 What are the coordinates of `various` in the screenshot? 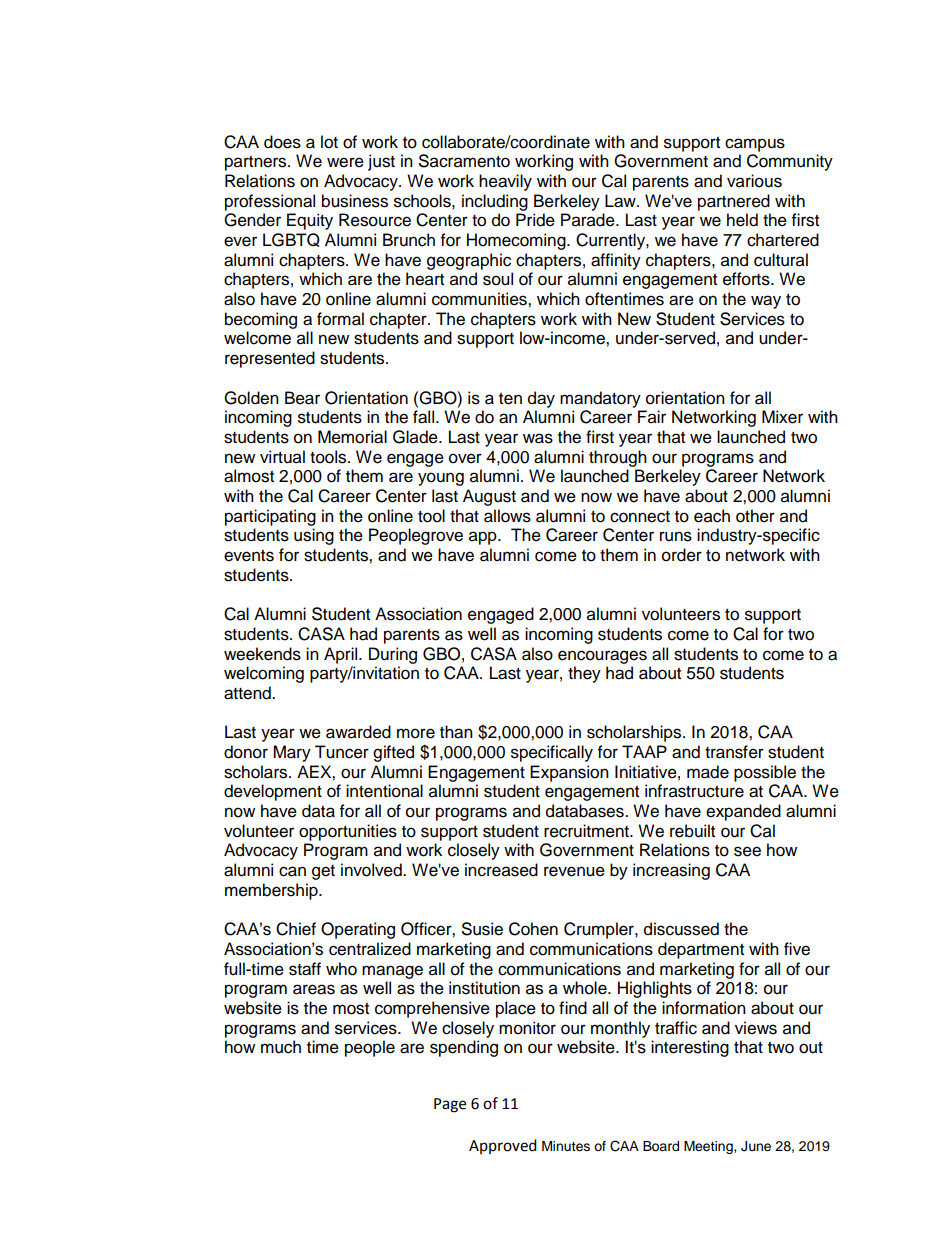 It's located at (754, 181).
